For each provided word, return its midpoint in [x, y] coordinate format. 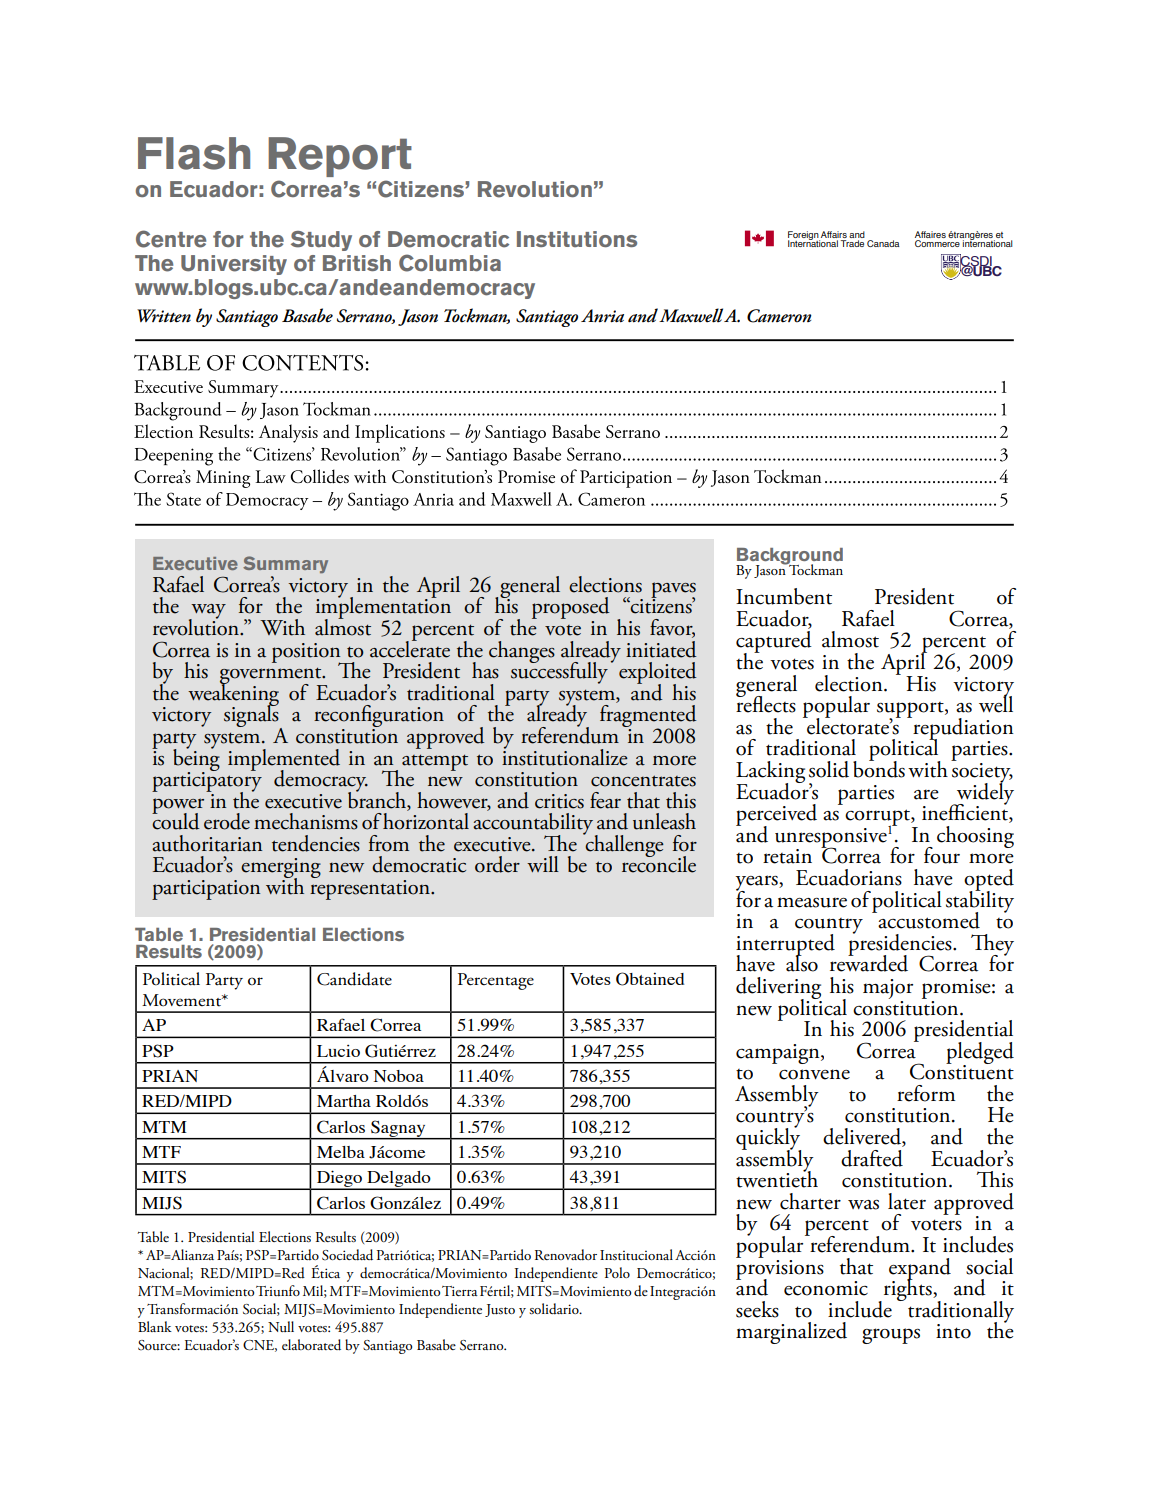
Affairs [833, 236]
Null [281, 1326]
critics [559, 801]
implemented [284, 761]
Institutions [577, 239]
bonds [879, 768]
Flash [194, 153]
